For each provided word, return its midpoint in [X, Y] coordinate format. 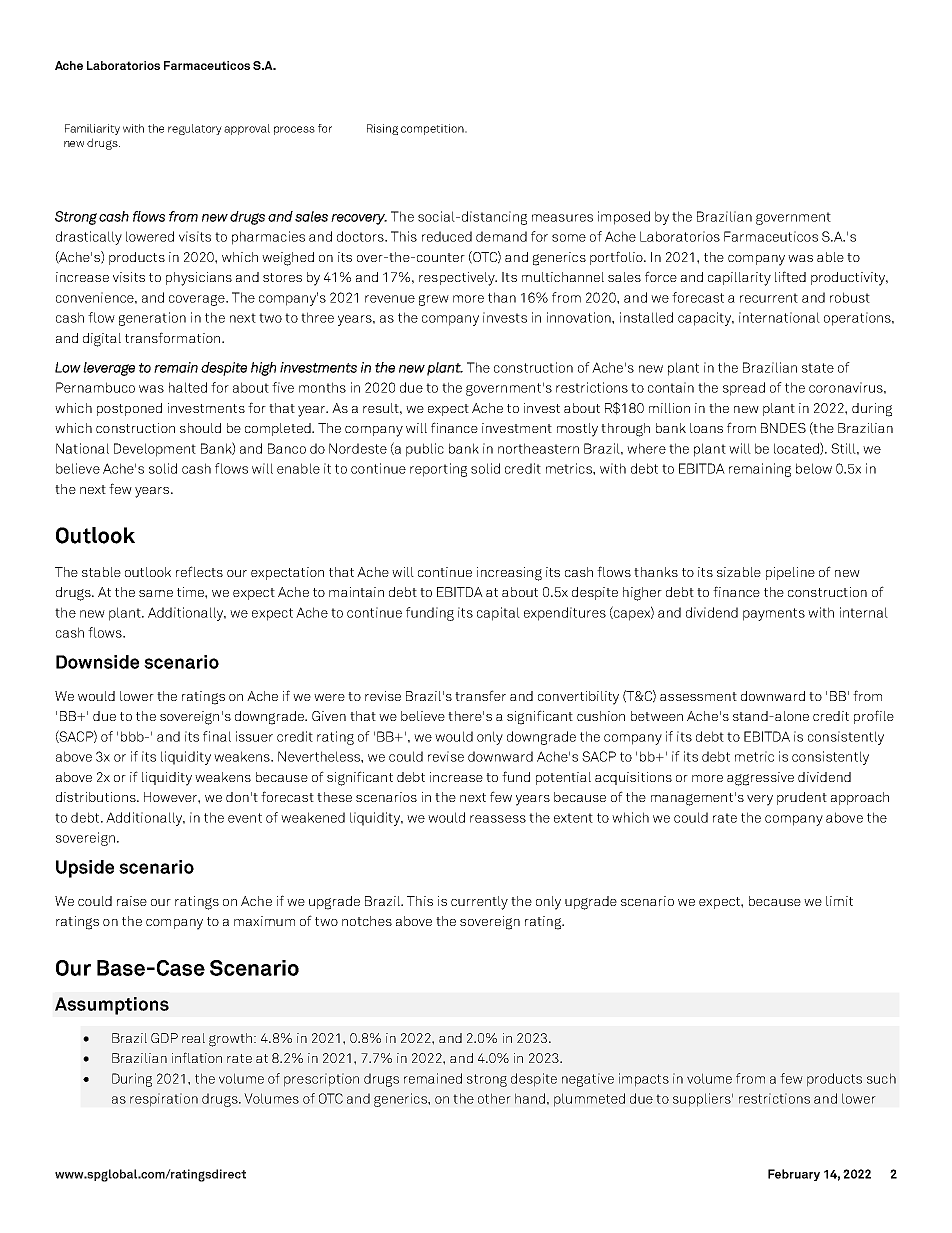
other [494, 1098]
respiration [164, 1100]
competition [433, 129]
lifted [790, 276]
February [794, 1175]
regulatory [195, 129]
